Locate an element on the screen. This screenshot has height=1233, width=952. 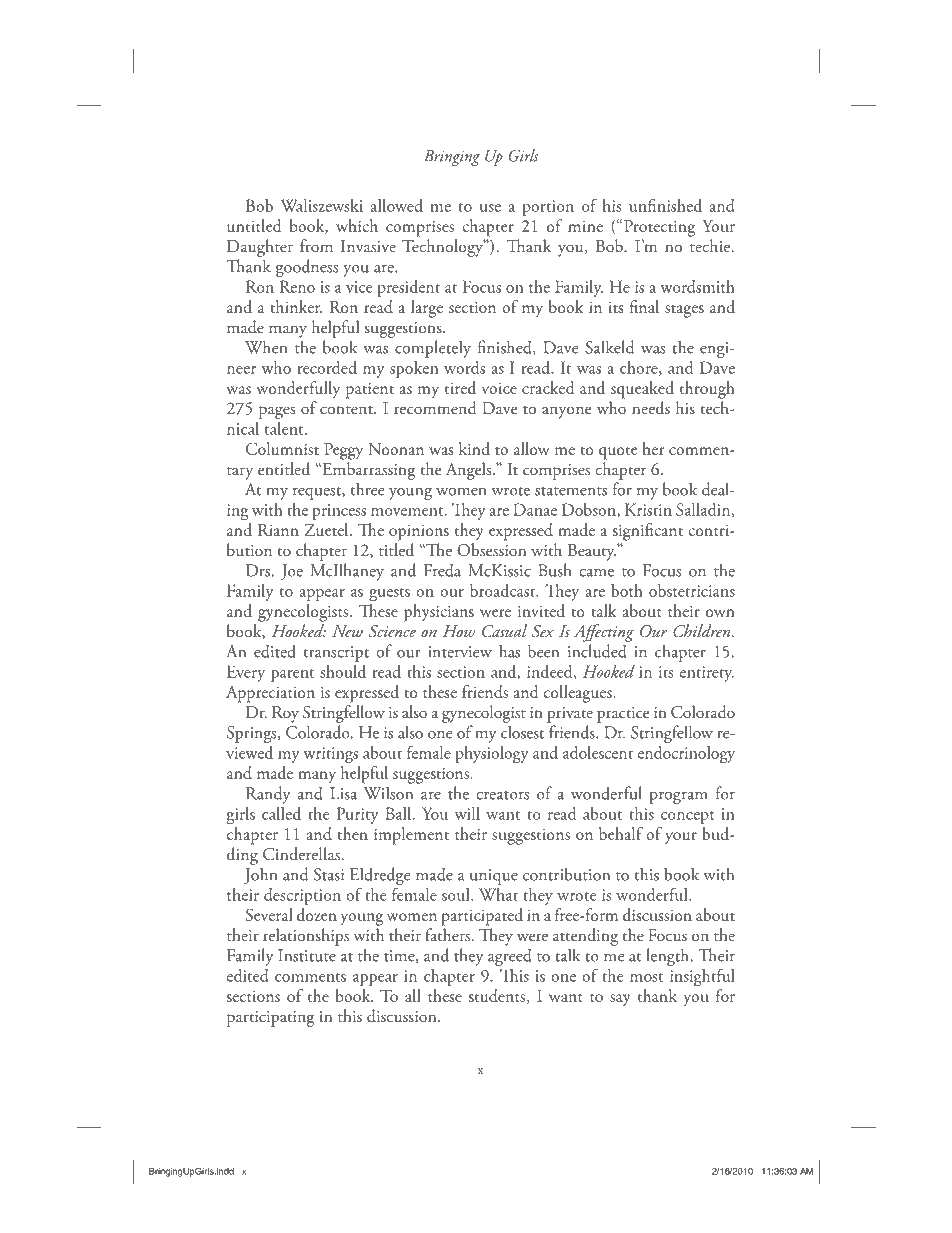
Kristin is located at coordinates (648, 509).
